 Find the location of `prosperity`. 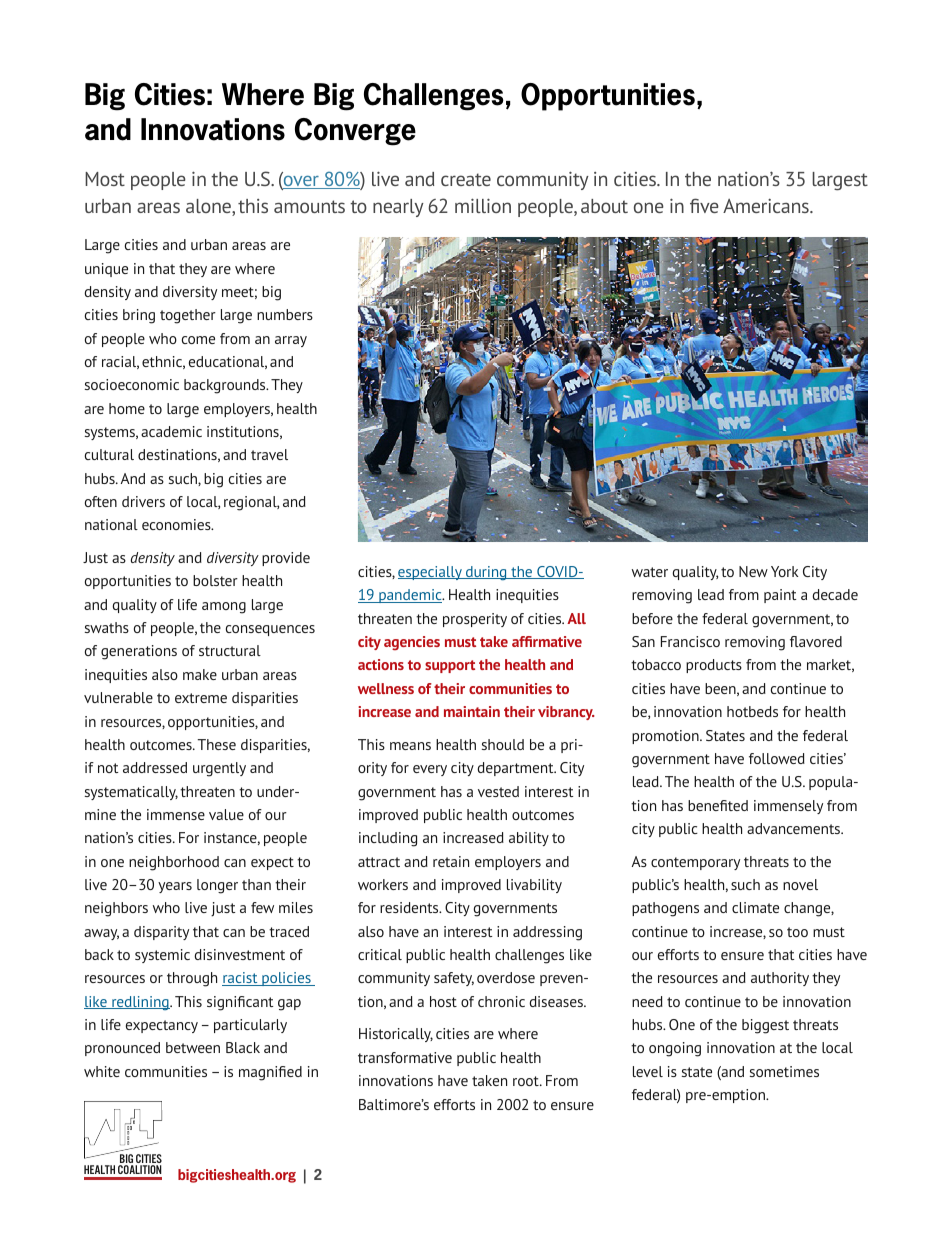

prosperity is located at coordinates (475, 620).
